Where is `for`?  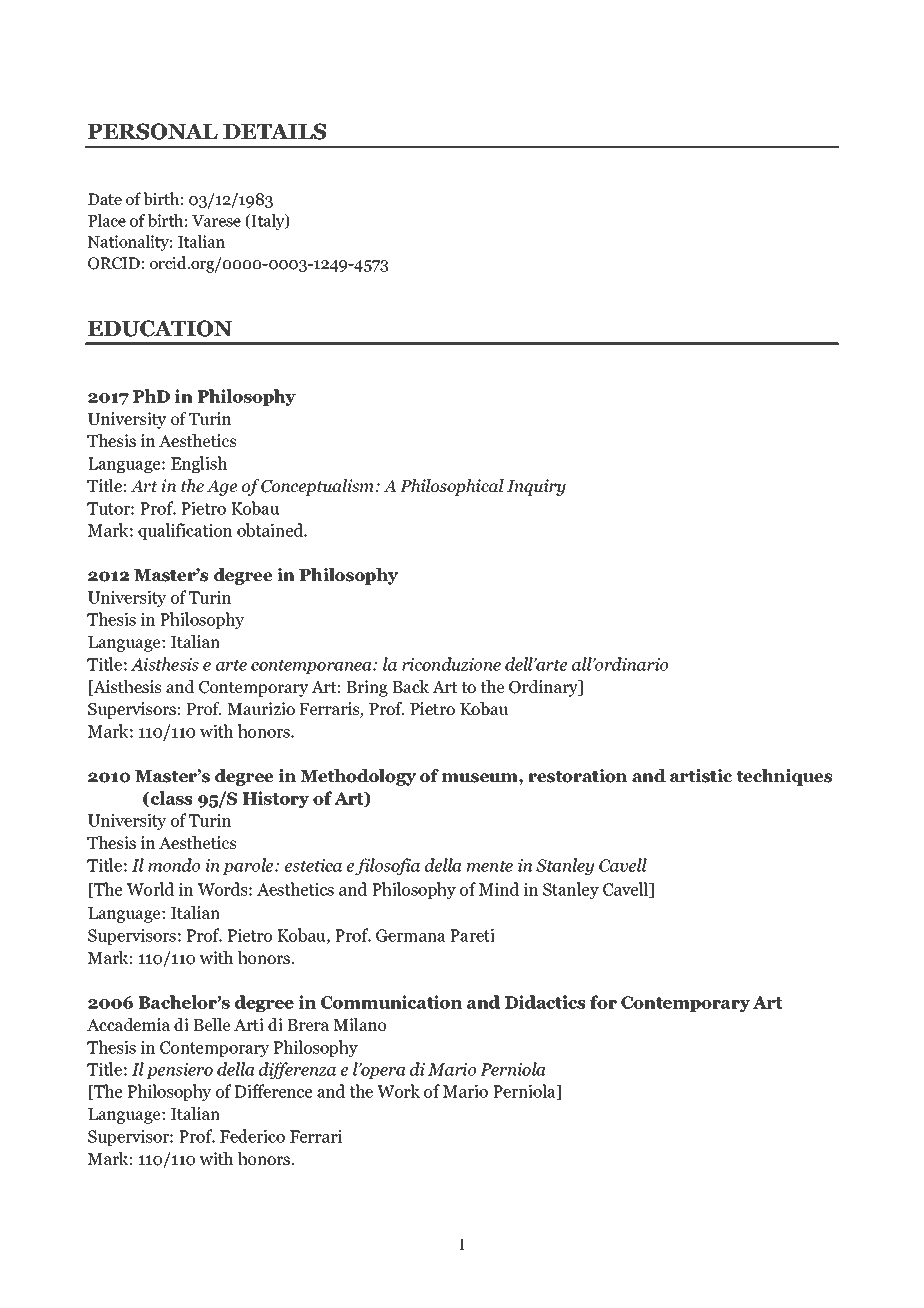 for is located at coordinates (603, 1002).
